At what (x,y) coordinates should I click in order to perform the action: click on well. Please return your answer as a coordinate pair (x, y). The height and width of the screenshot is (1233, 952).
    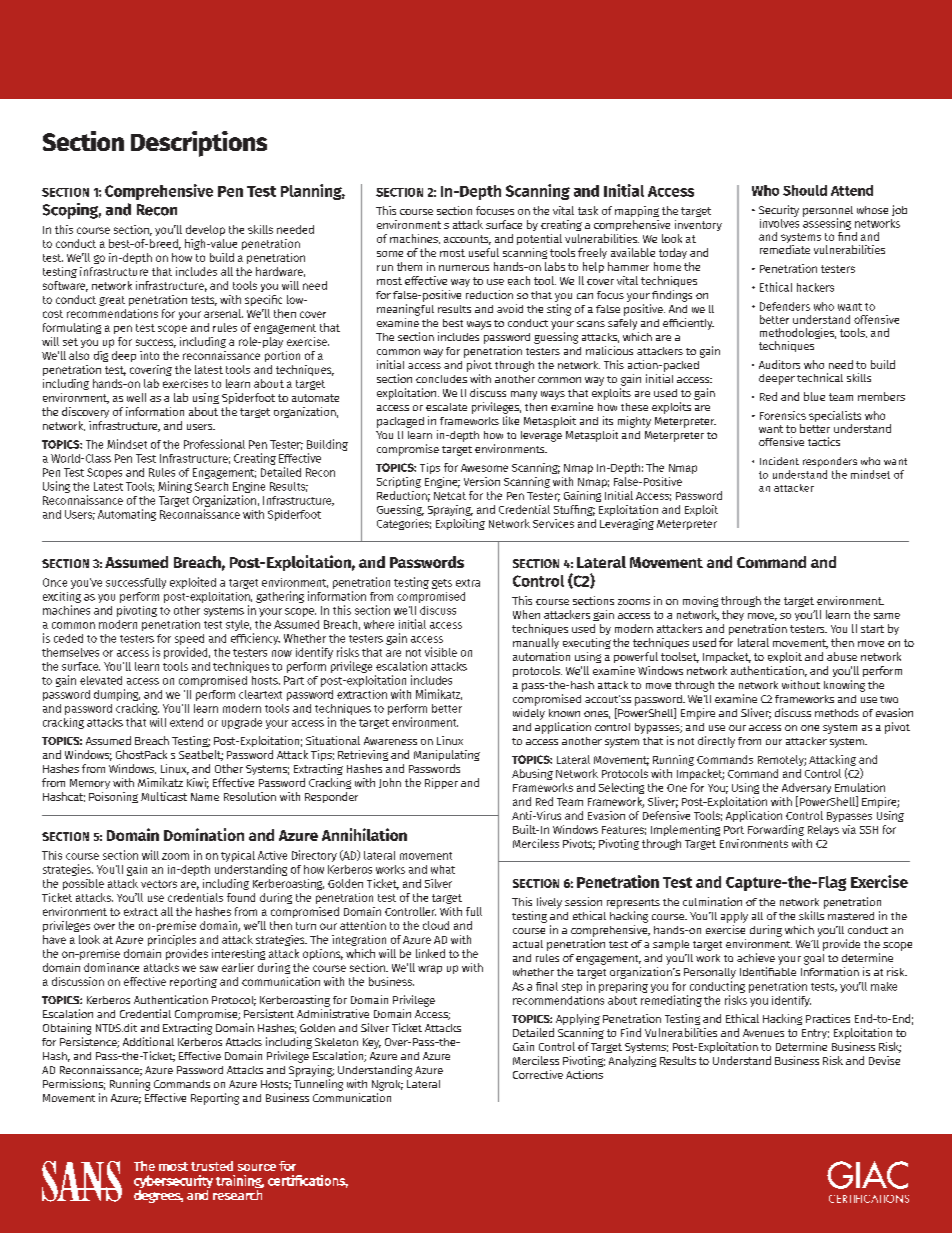
    Looking at the image, I should click on (136, 397).
